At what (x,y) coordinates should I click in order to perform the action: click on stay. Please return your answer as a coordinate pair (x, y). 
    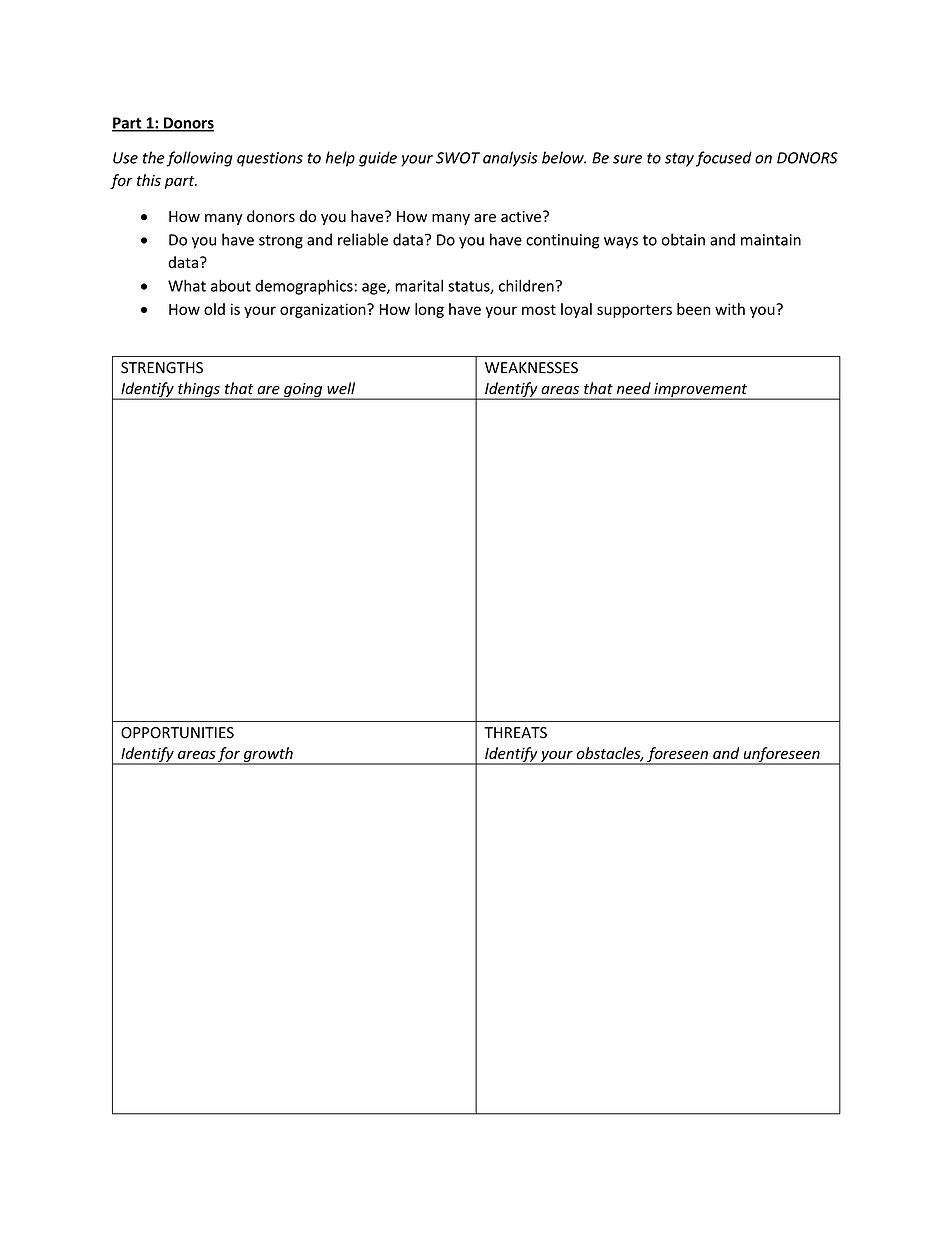
    Looking at the image, I should click on (679, 160).
